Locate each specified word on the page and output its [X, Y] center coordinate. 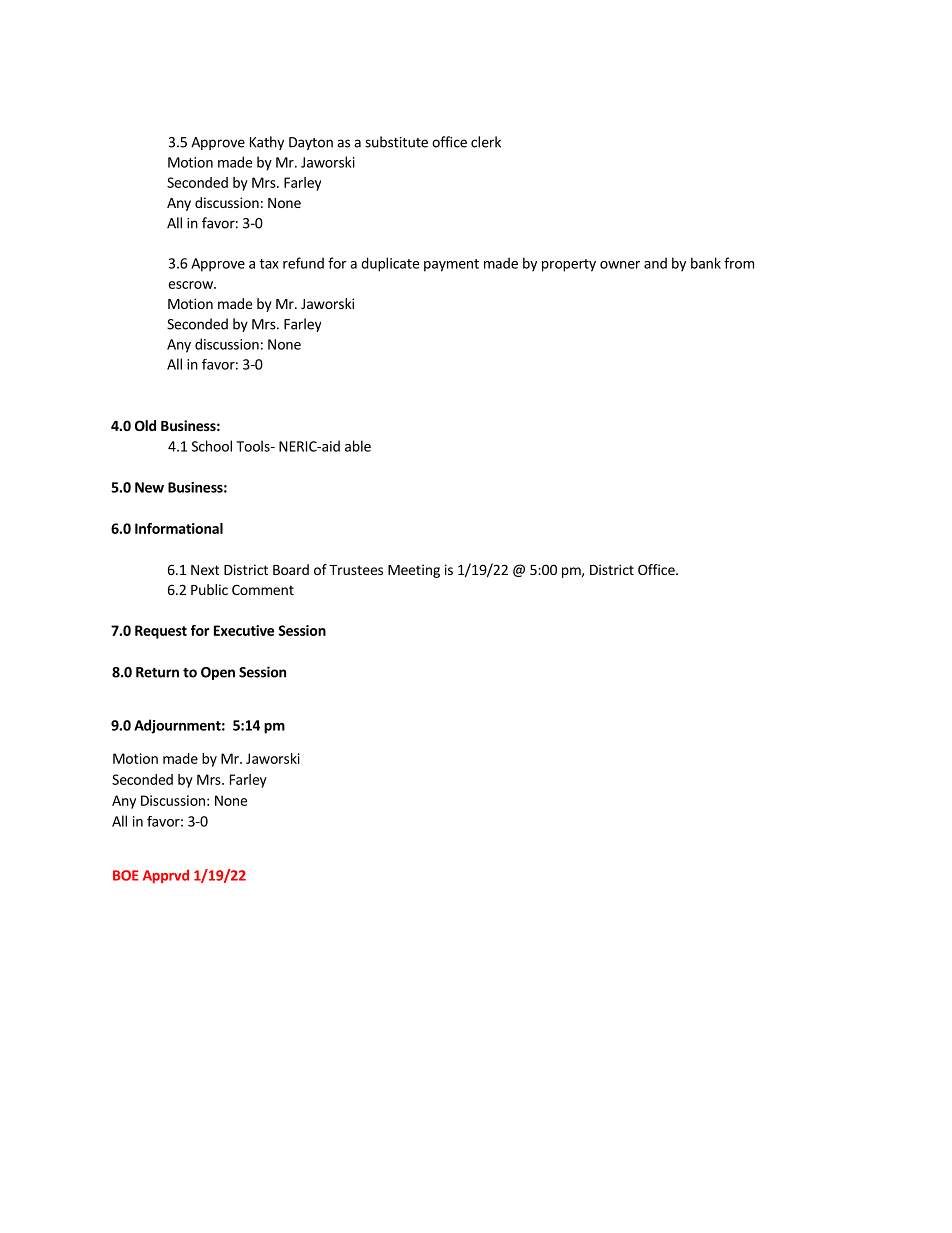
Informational [179, 528]
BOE [126, 875]
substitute [396, 142]
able [358, 446]
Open [218, 673]
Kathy [267, 143]
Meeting [414, 571]
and [655, 263]
